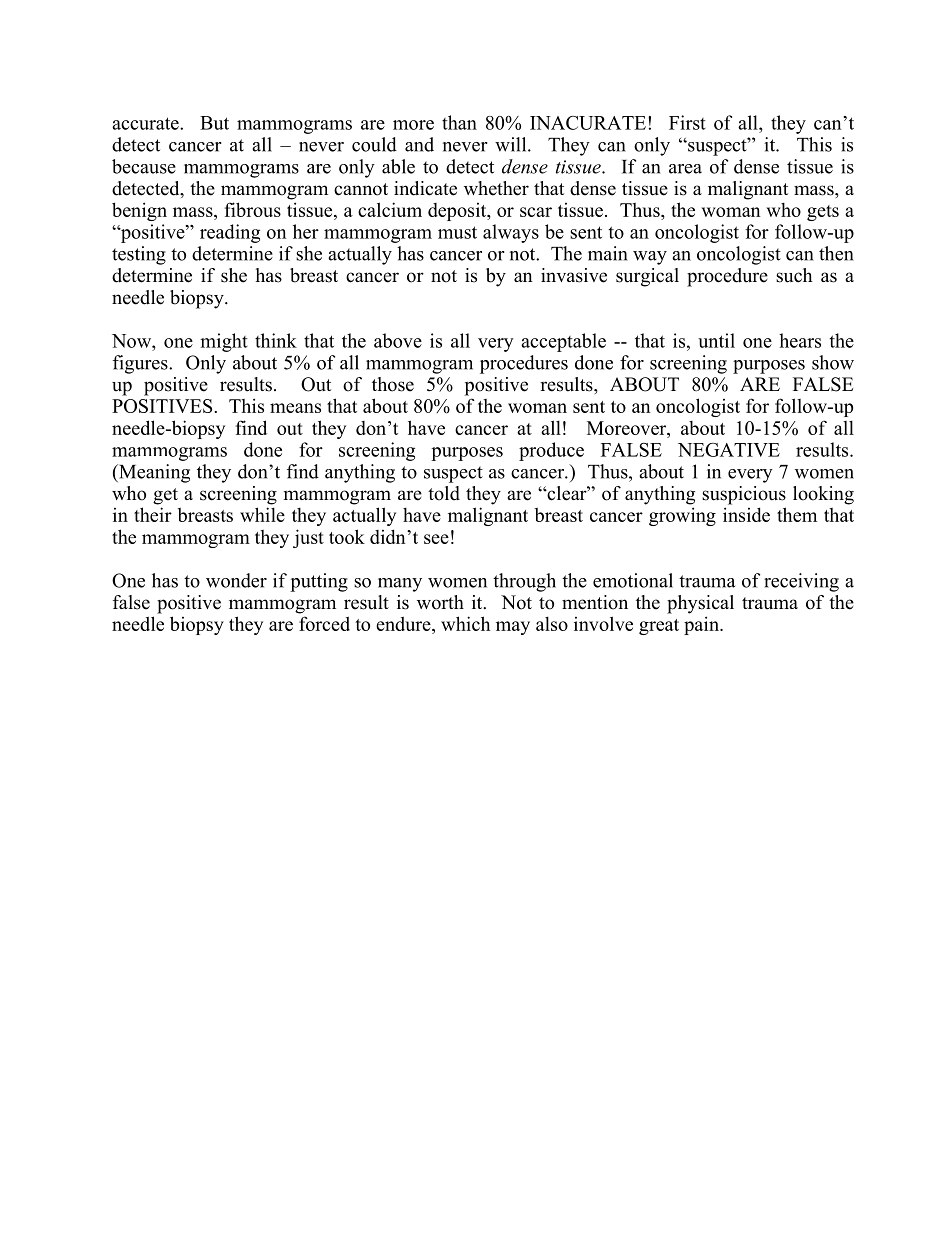 Image resolution: width=952 pixels, height=1233 pixels. Describe the element at coordinates (687, 122) in the screenshot. I see `First` at that location.
